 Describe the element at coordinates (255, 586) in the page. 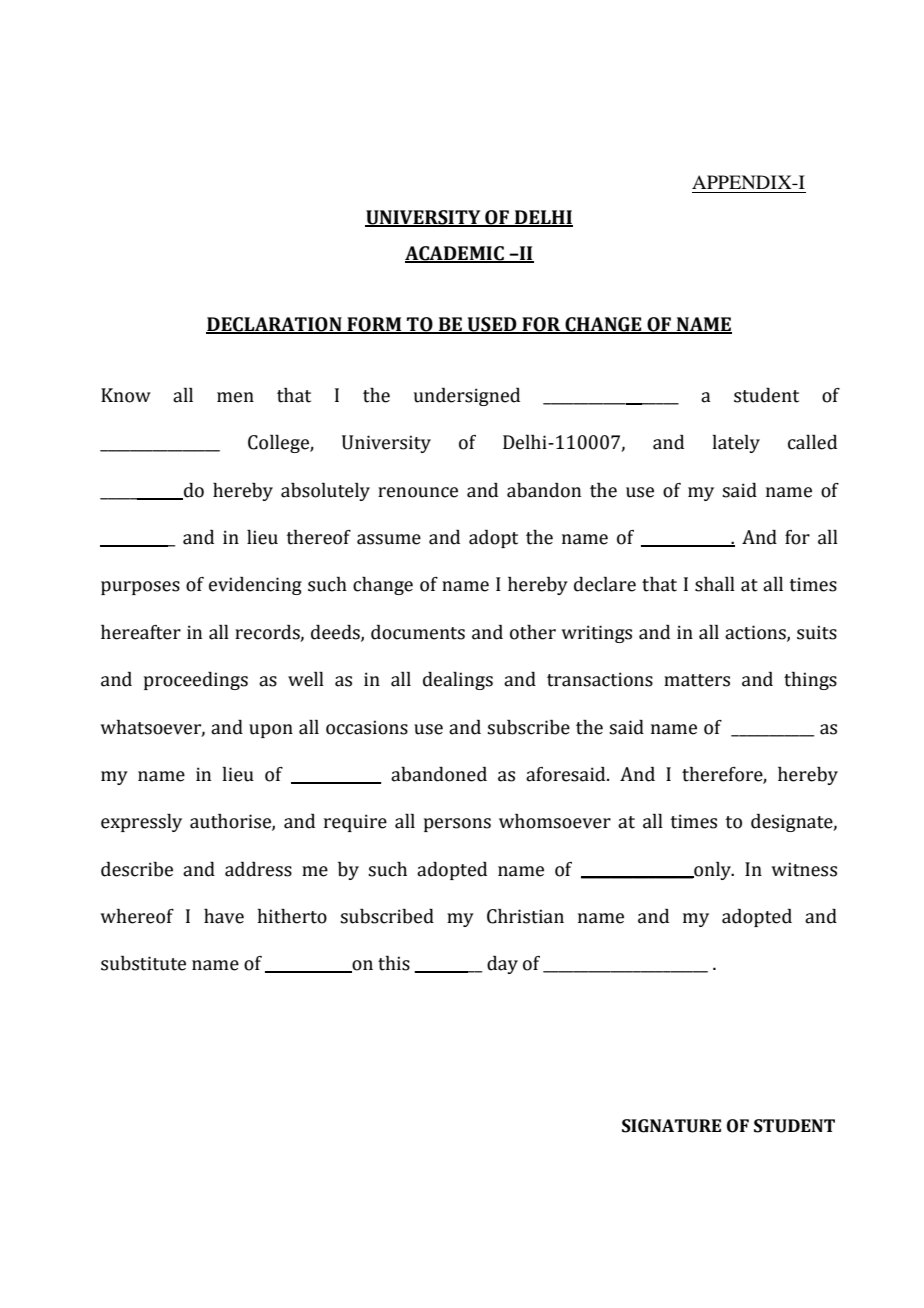

I see `evidencing` at that location.
